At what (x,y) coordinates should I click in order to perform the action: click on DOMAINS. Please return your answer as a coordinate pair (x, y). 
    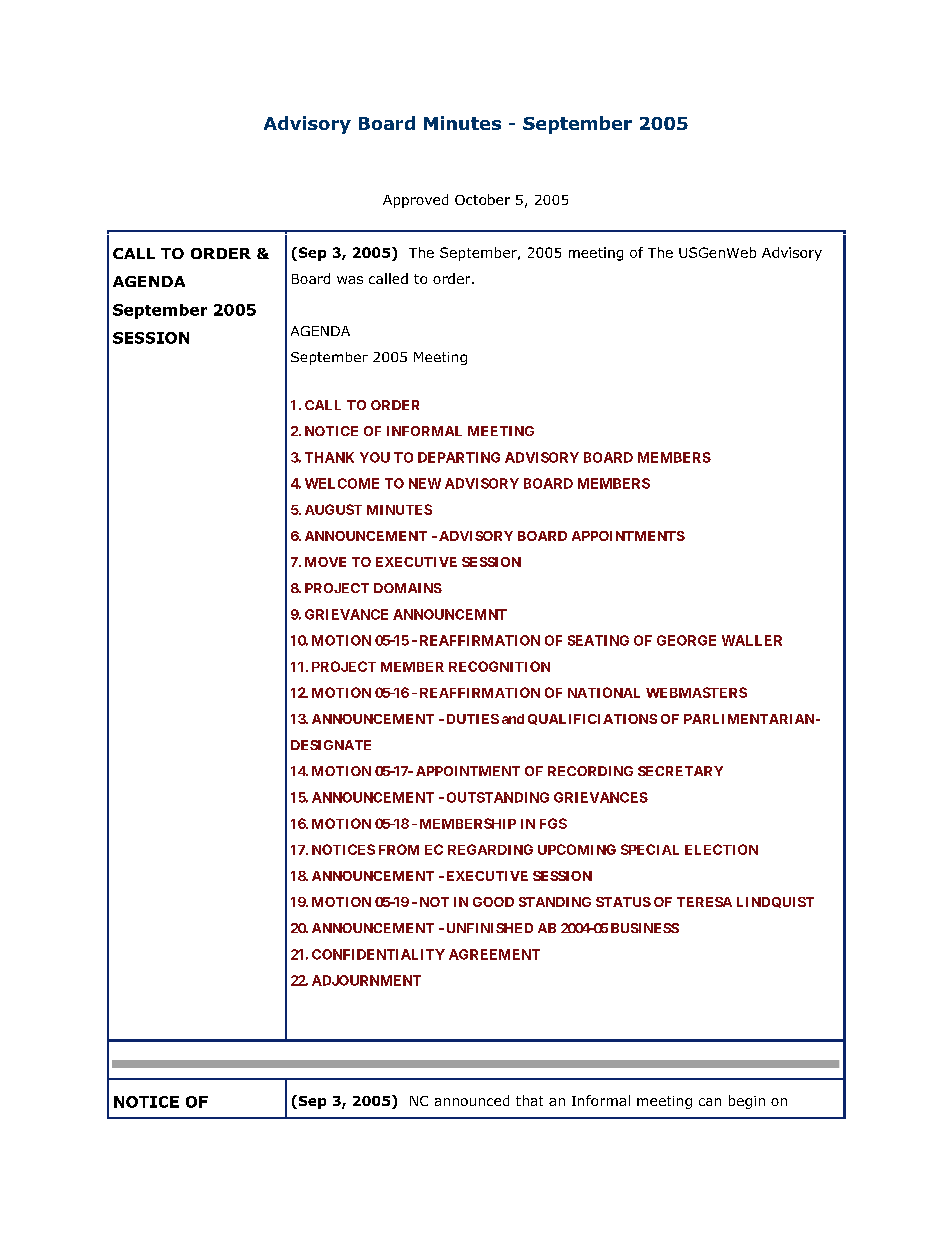
    Looking at the image, I should click on (408, 588).
